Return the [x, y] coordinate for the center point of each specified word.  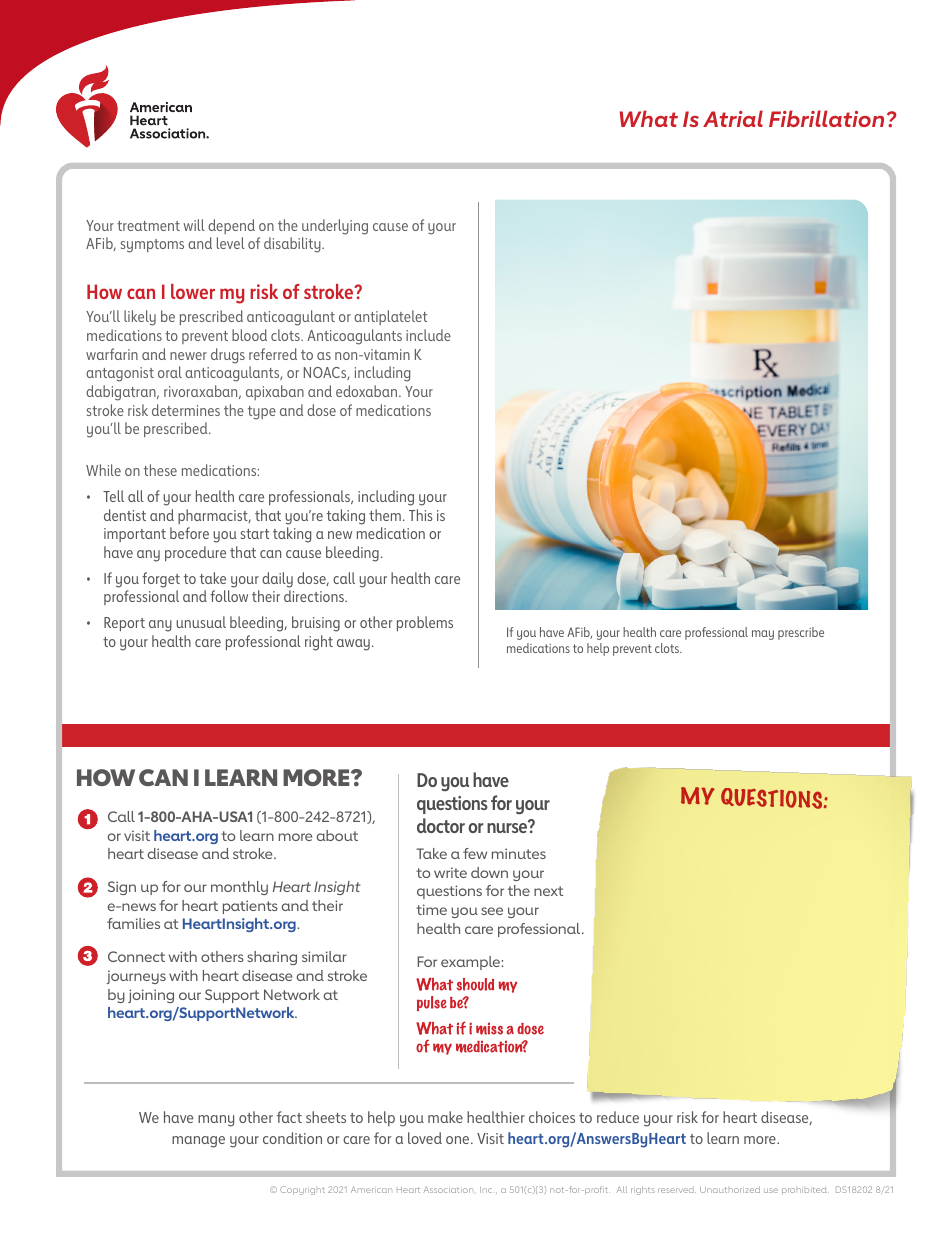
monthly [239, 888]
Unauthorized [730, 1189]
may [763, 635]
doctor [441, 825]
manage [198, 1142]
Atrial [733, 118]
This [421, 515]
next [548, 891]
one [459, 1140]
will [194, 225]
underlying [335, 227]
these [160, 470]
